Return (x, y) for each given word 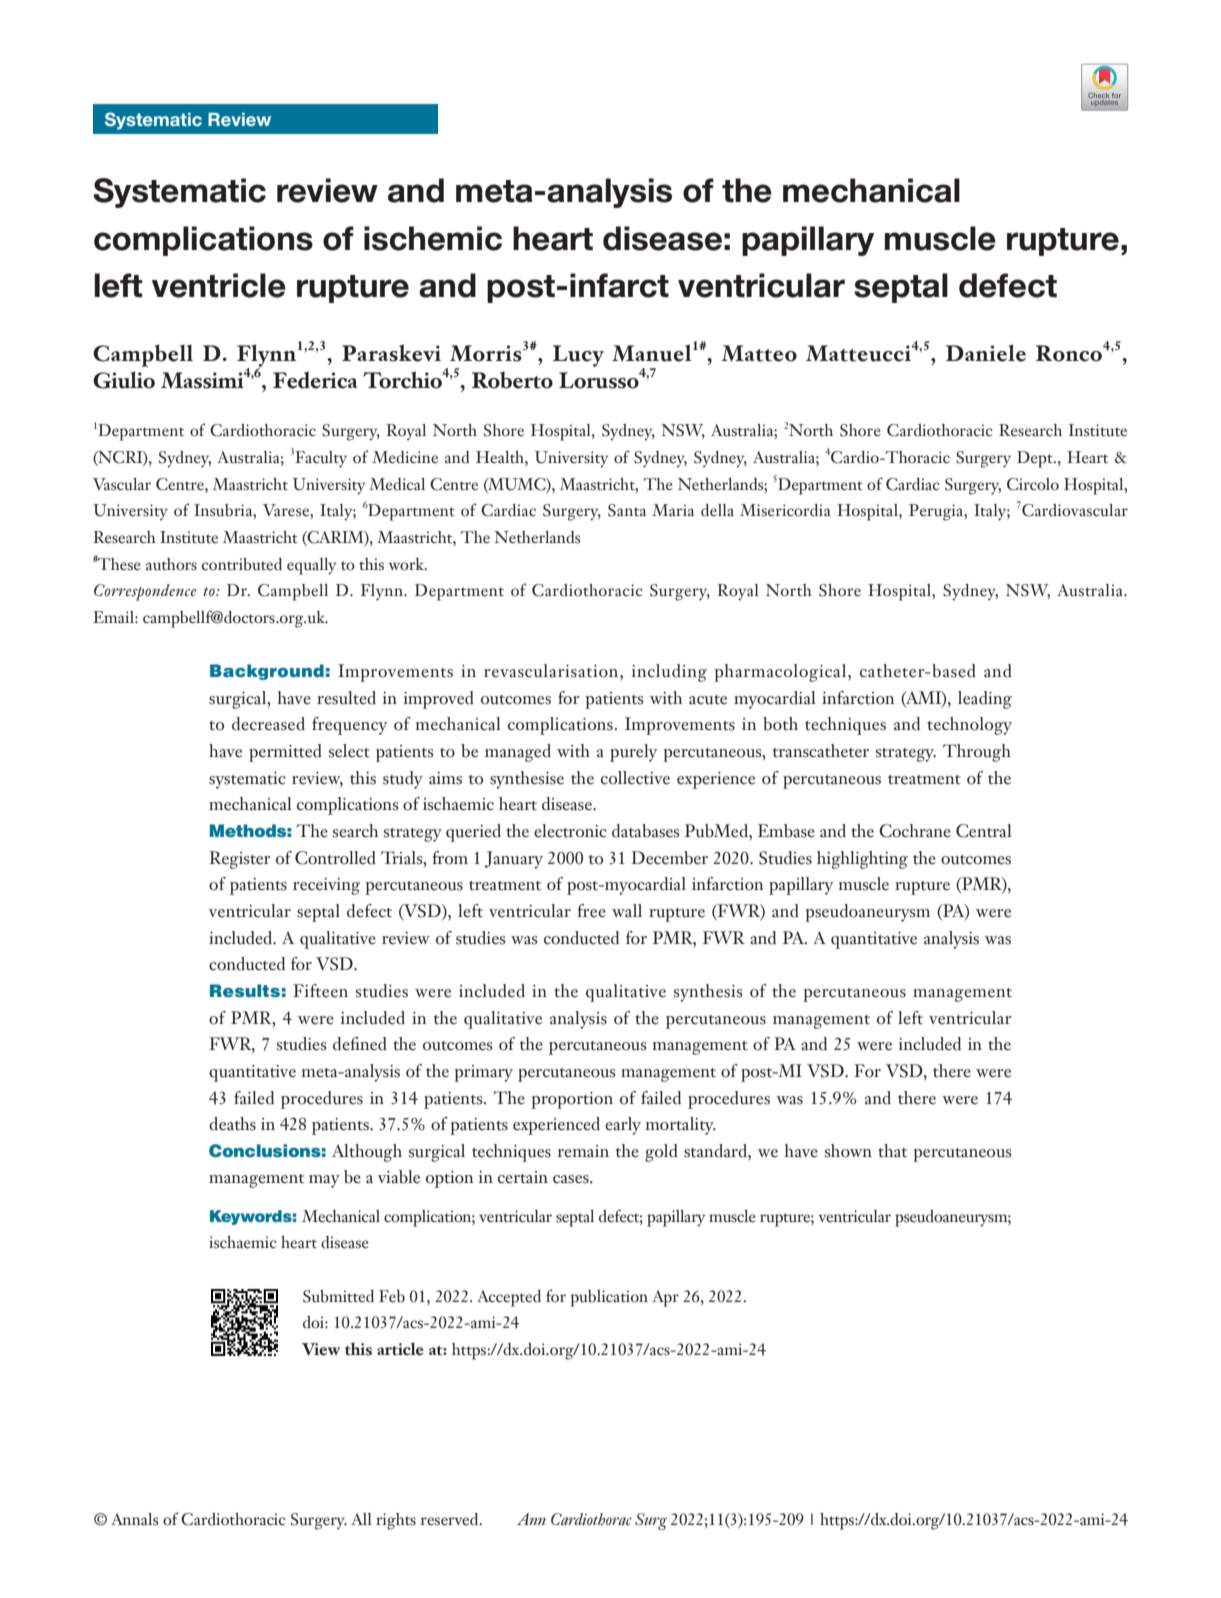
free (592, 911)
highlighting (862, 860)
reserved (451, 1519)
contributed (242, 564)
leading (985, 700)
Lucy (578, 356)
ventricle (219, 285)
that (892, 1151)
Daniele (986, 353)
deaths (232, 1124)
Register (240, 860)
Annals (134, 1519)
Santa (627, 510)
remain (583, 1151)
